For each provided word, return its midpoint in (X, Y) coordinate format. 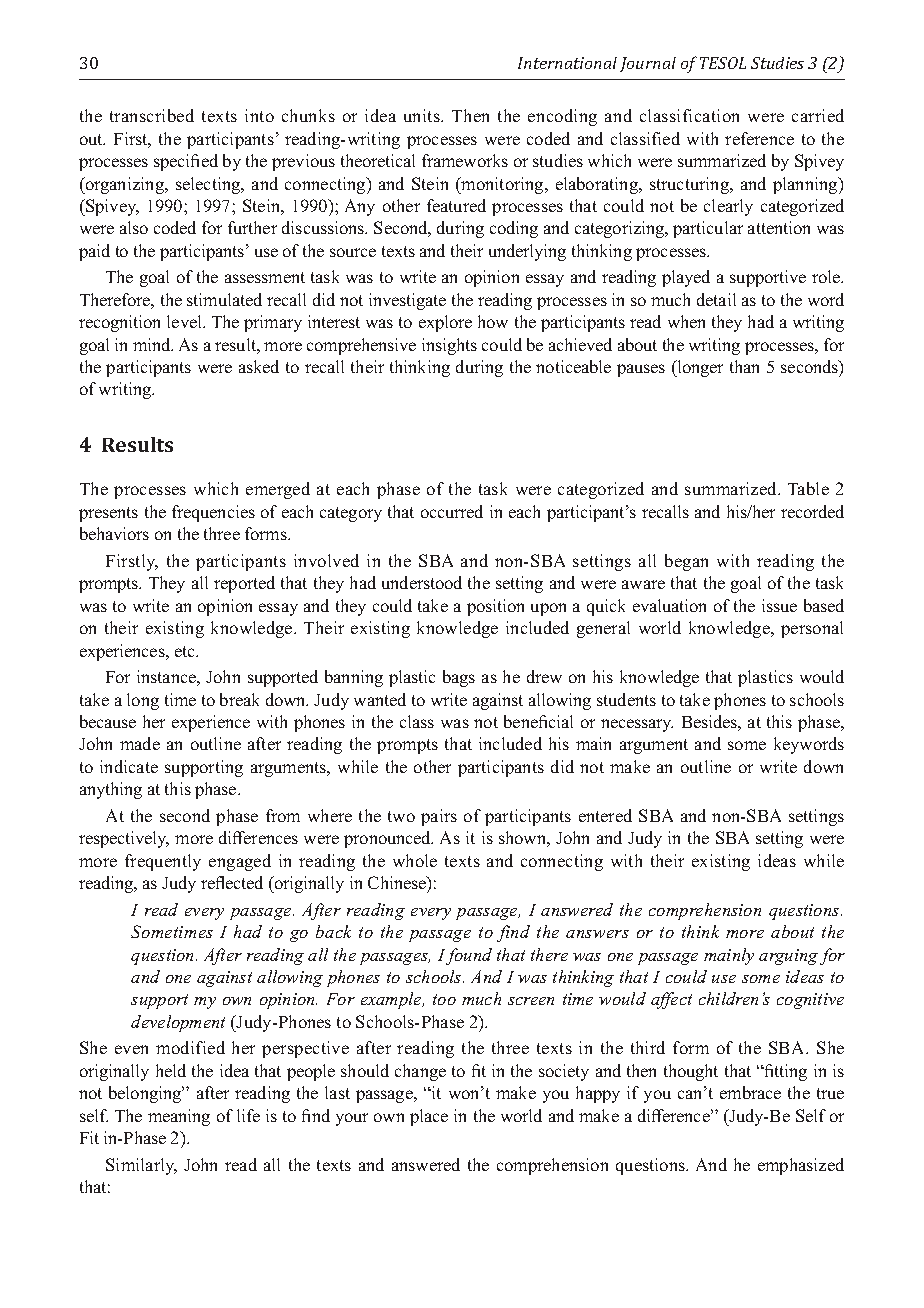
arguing (788, 957)
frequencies (213, 513)
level (185, 321)
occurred (452, 511)
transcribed (152, 115)
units (423, 115)
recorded (812, 511)
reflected (232, 882)
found (469, 956)
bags (459, 678)
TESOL (723, 63)
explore (445, 323)
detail (716, 299)
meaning (179, 1117)
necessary (637, 725)
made (140, 743)
